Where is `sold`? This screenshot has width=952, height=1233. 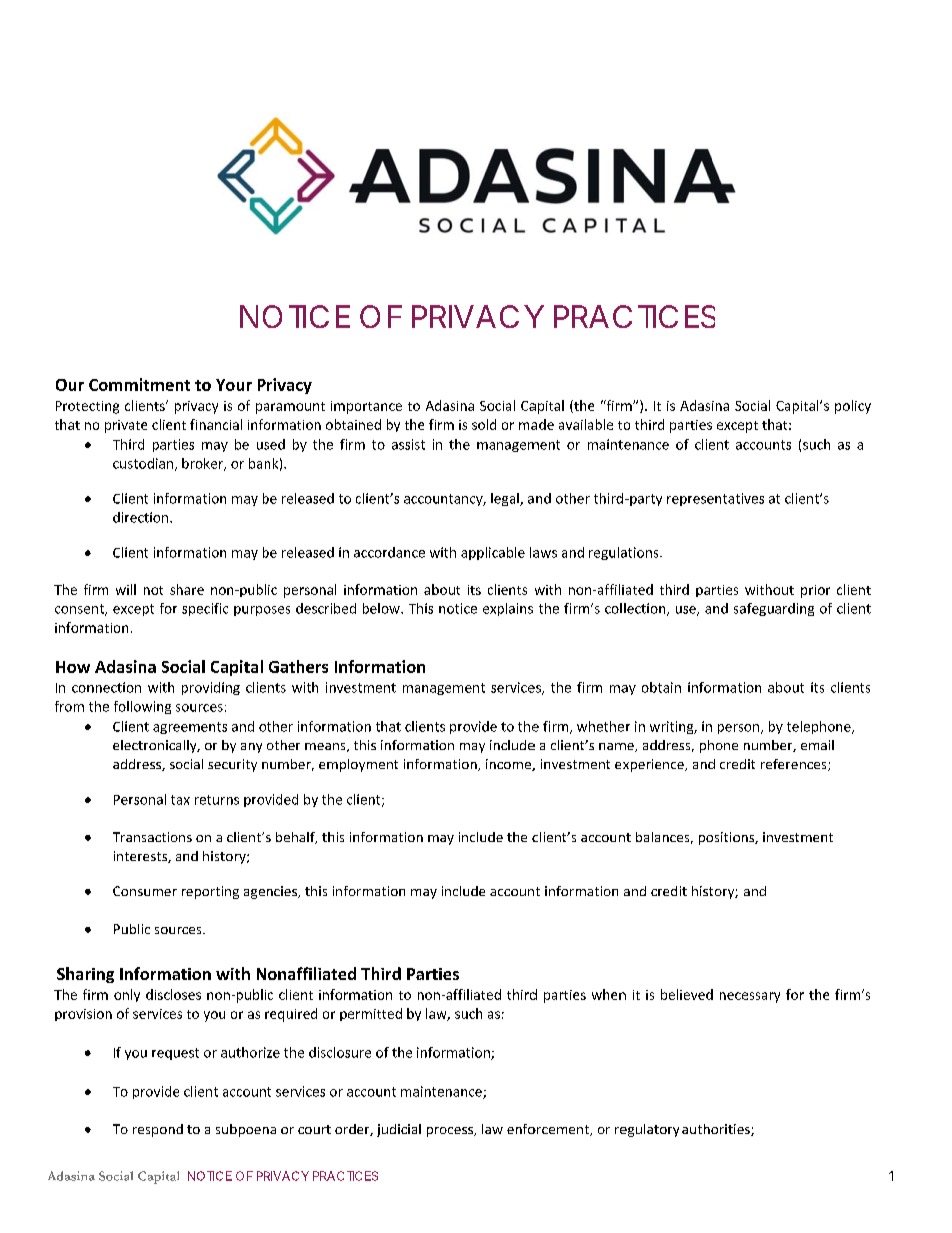
sold is located at coordinates (484, 424).
